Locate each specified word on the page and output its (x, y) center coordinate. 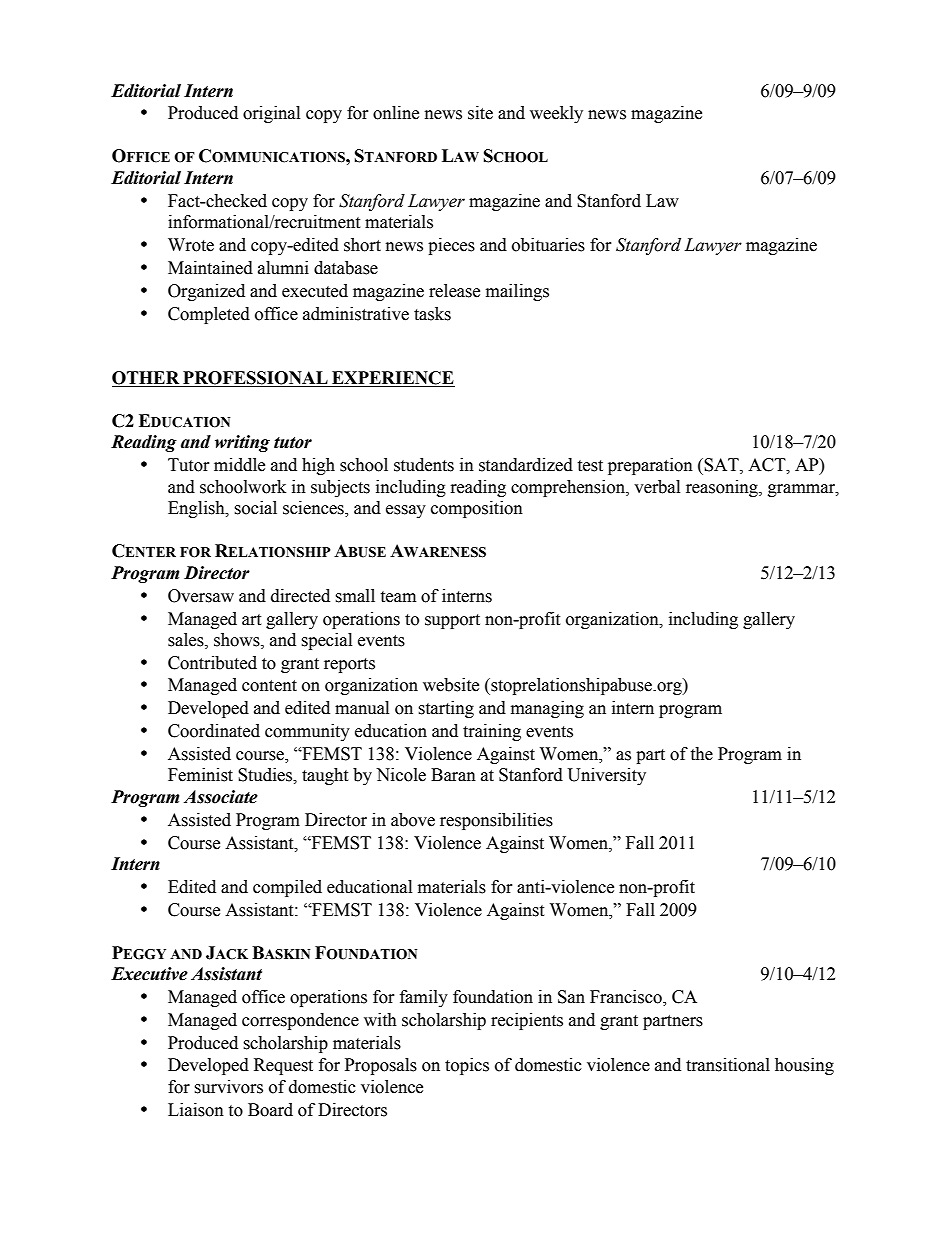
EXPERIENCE (392, 379)
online (396, 113)
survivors (228, 1087)
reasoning (723, 488)
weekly (556, 114)
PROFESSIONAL (255, 379)
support (452, 621)
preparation (650, 466)
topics (467, 1066)
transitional (728, 1065)
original (271, 114)
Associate (221, 797)
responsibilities (496, 821)
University (607, 776)
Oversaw (201, 596)
